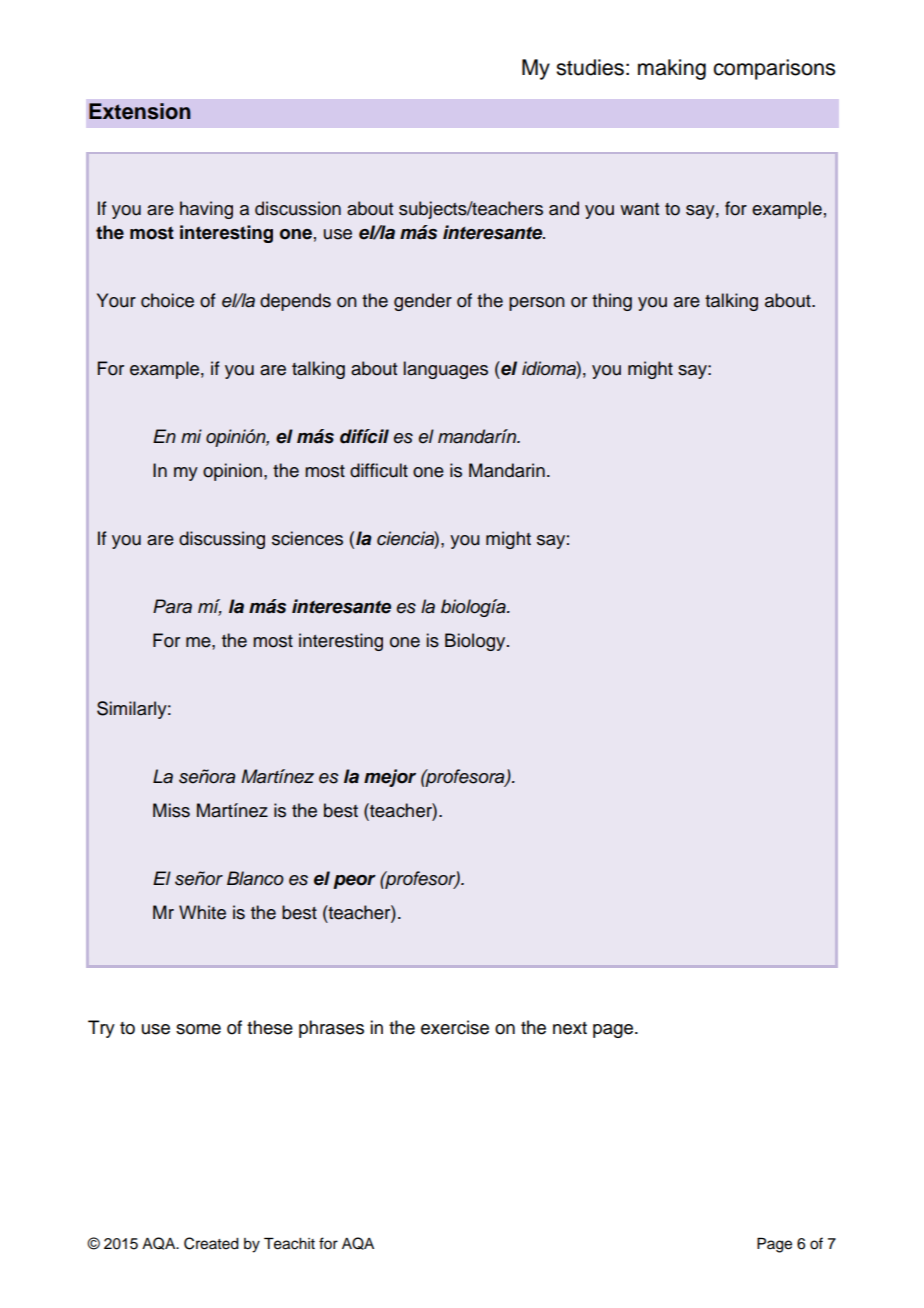  Describe the element at coordinates (211, 1243) in the screenshot. I see `Created` at that location.
